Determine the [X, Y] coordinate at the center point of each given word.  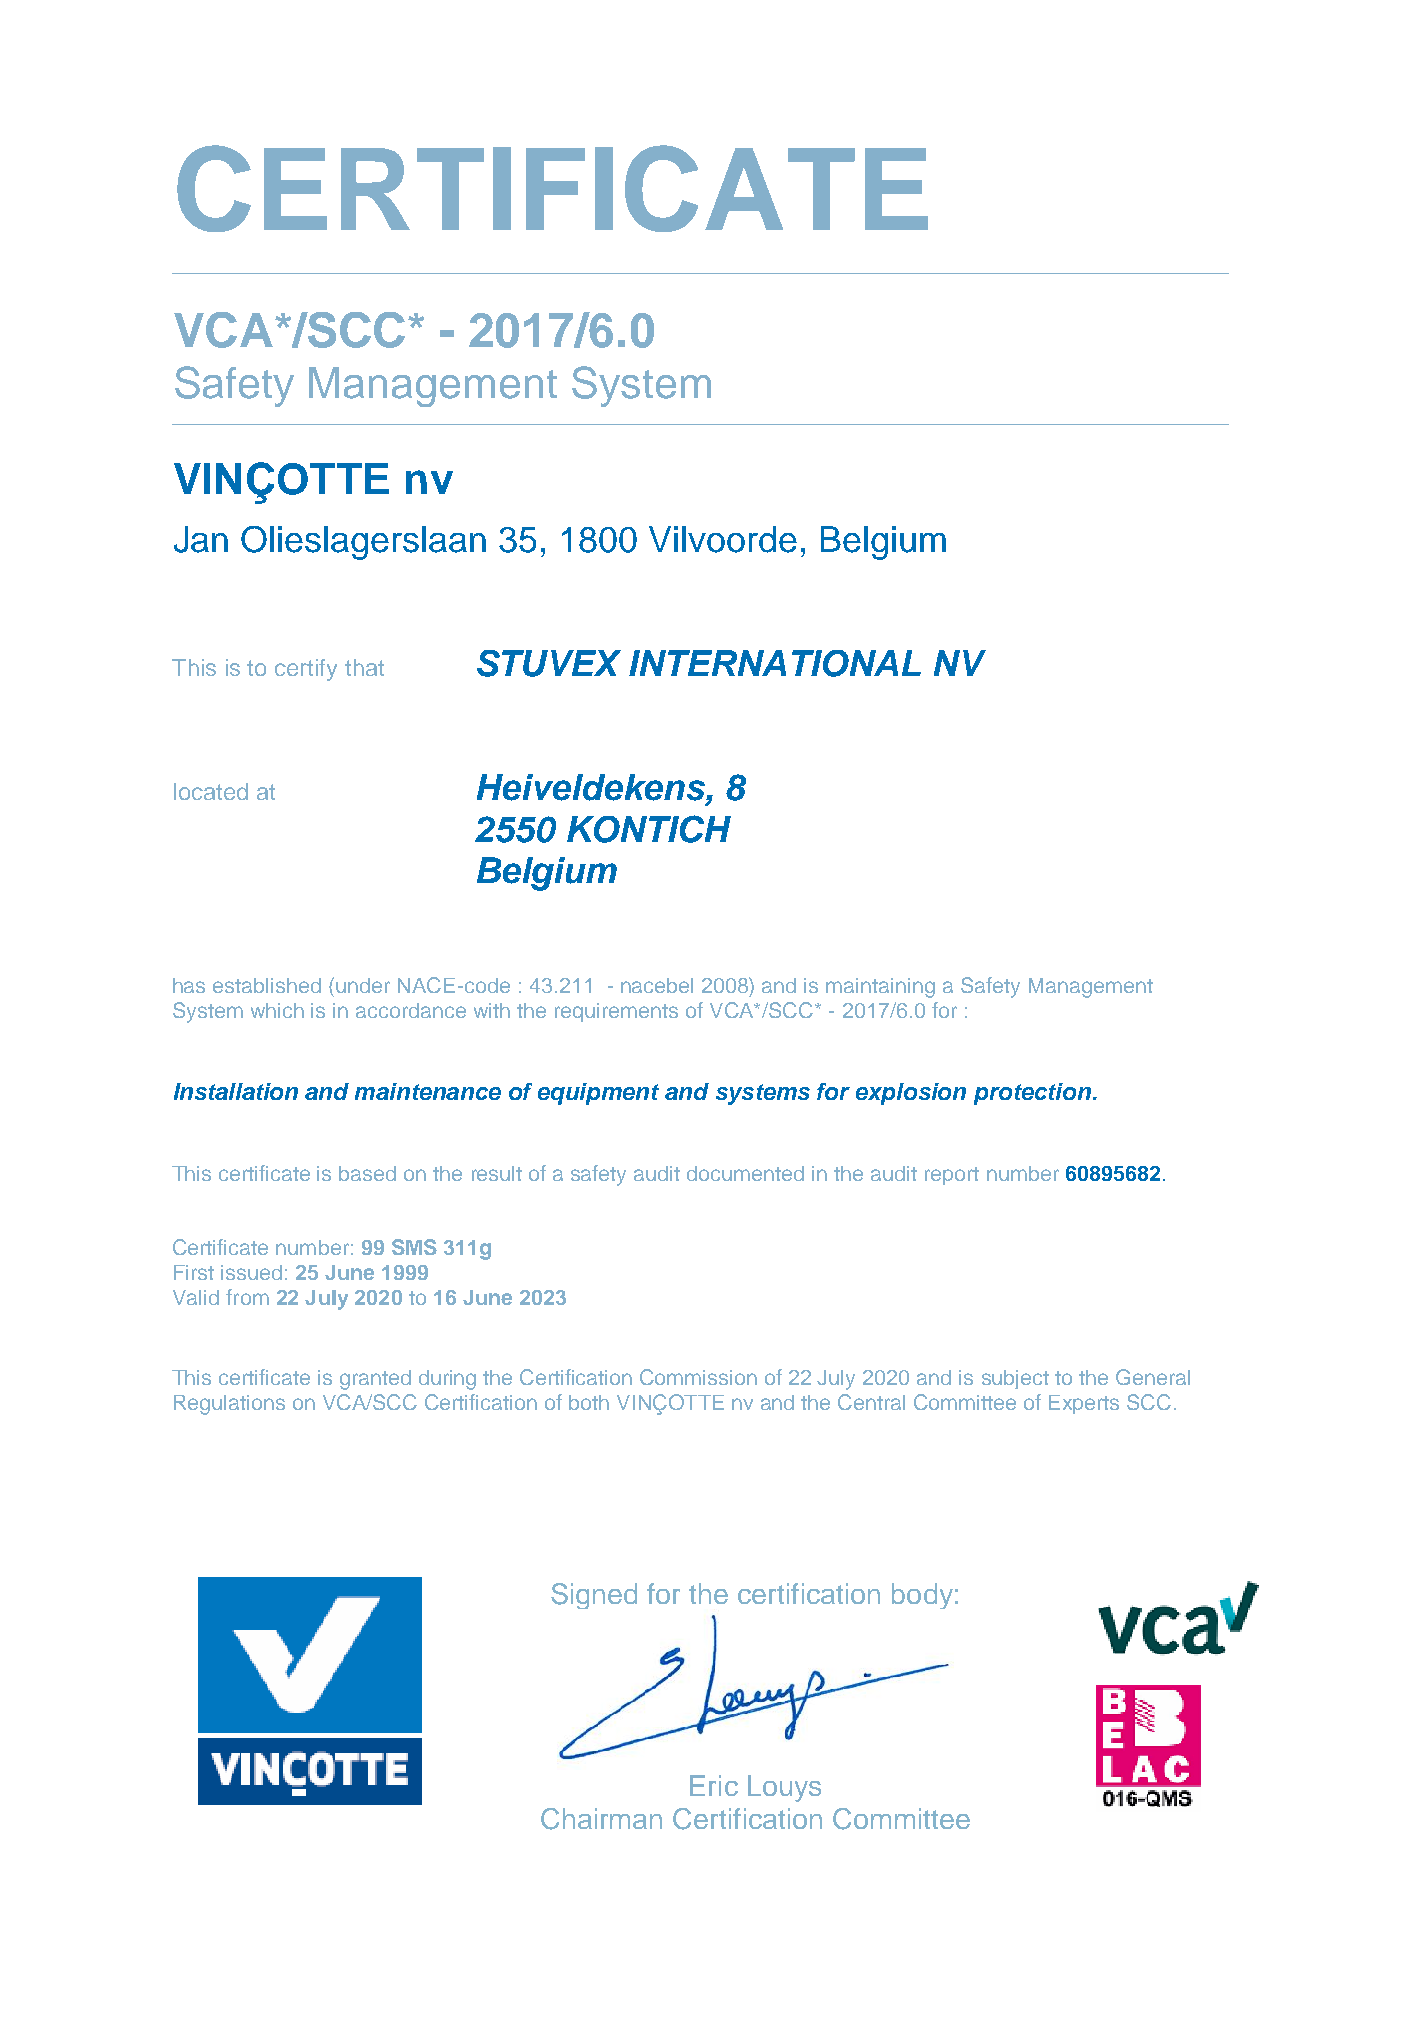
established [267, 985]
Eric [714, 1785]
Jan [201, 539]
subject [1015, 1379]
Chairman [601, 1819]
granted [375, 1380]
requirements [616, 1012]
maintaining [880, 988]
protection [1032, 1094]
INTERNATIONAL [775, 663]
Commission [698, 1377]
